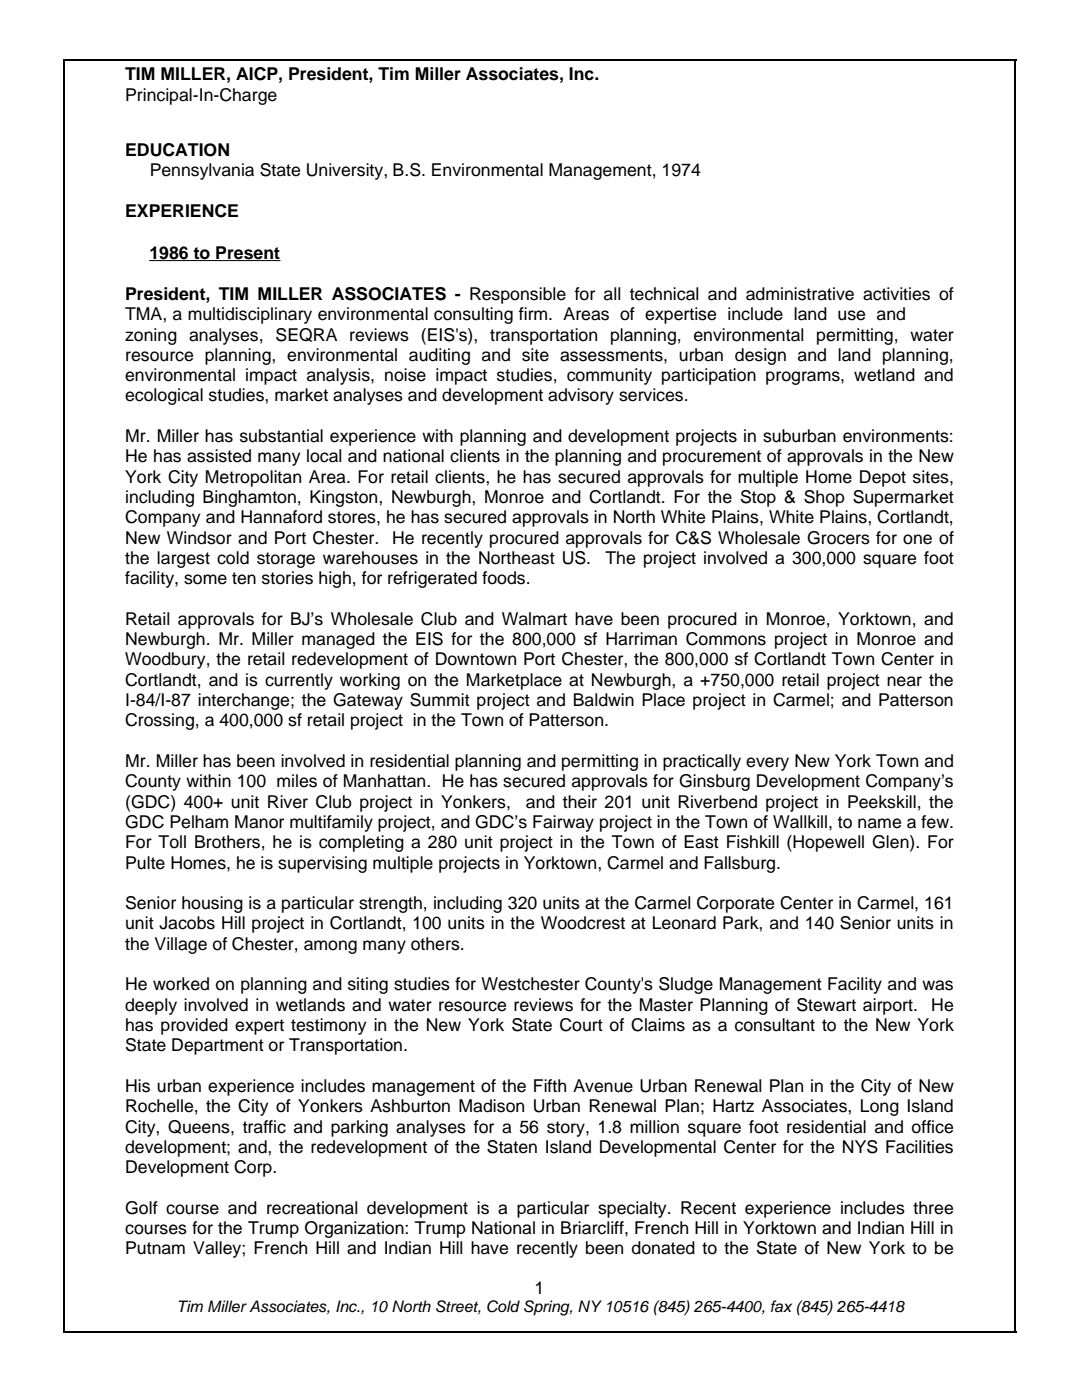 The height and width of the screenshot is (1396, 1079). What do you see at coordinates (883, 478) in the screenshot?
I see `Depot` at bounding box center [883, 478].
